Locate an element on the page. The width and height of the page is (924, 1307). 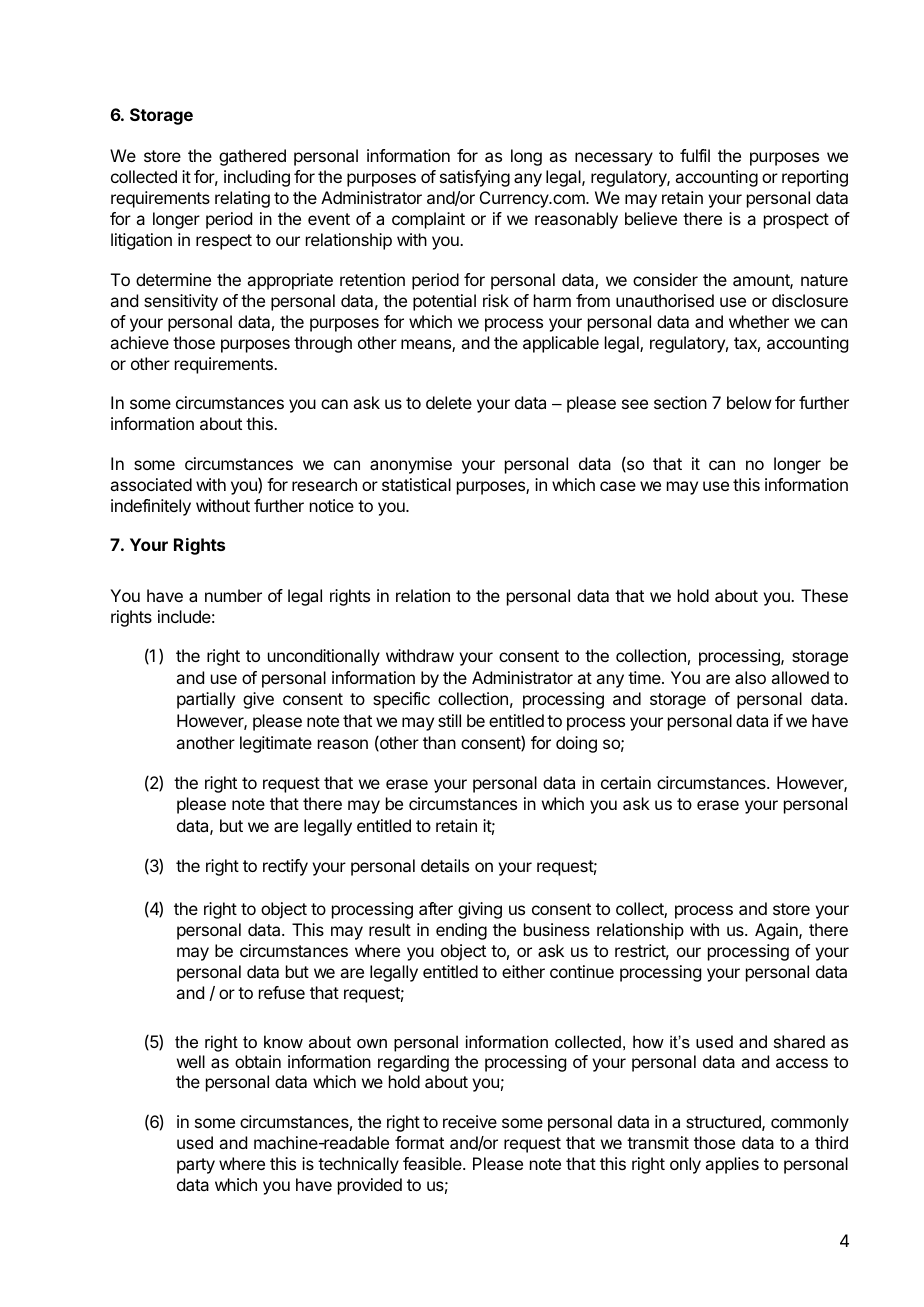
Again is located at coordinates (777, 931).
